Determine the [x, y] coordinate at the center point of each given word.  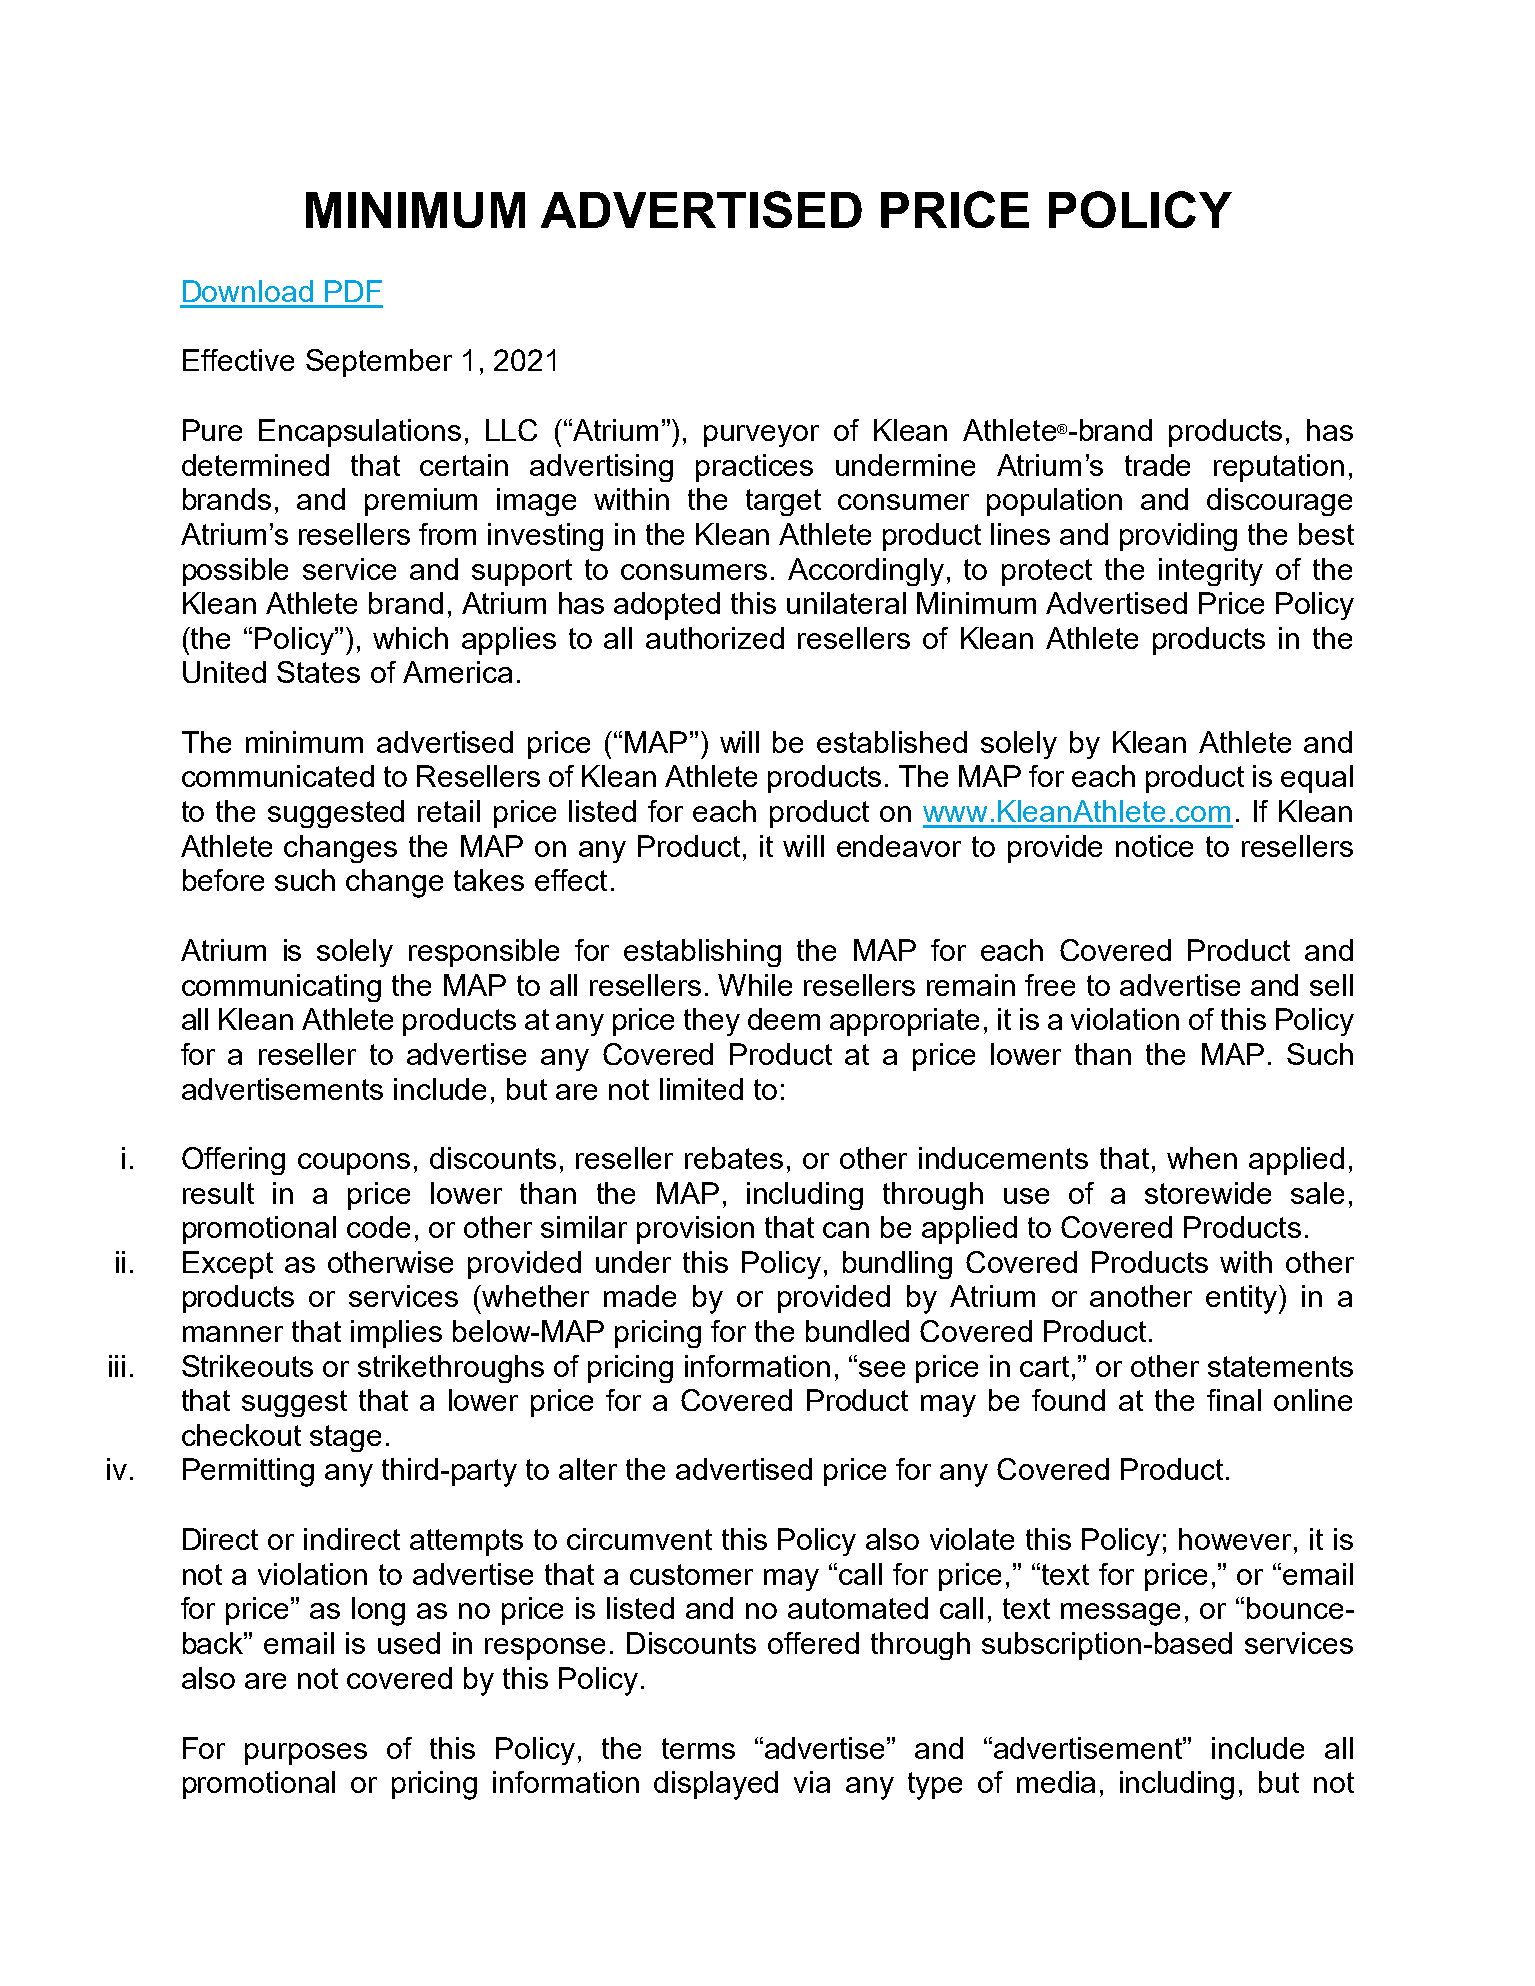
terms [698, 1748]
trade [1157, 465]
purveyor [761, 436]
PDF [353, 291]
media [1056, 1782]
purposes [306, 1754]
